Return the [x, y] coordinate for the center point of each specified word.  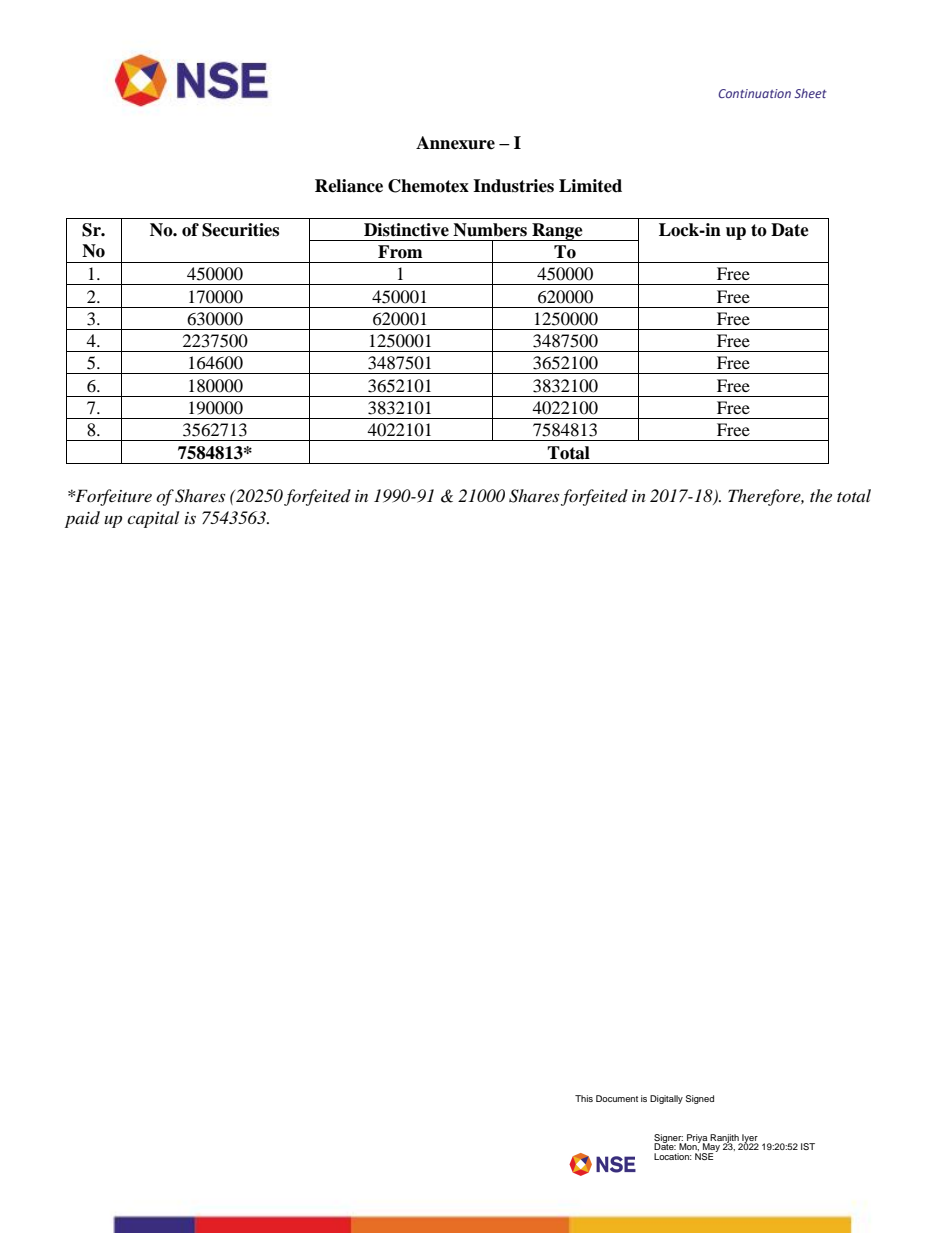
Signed [700, 1099]
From [400, 252]
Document [617, 1098]
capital [153, 519]
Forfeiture [112, 497]
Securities [240, 230]
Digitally [666, 1099]
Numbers [490, 230]
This [584, 1098]
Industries [513, 186]
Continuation [754, 93]
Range [557, 232]
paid [82, 519]
